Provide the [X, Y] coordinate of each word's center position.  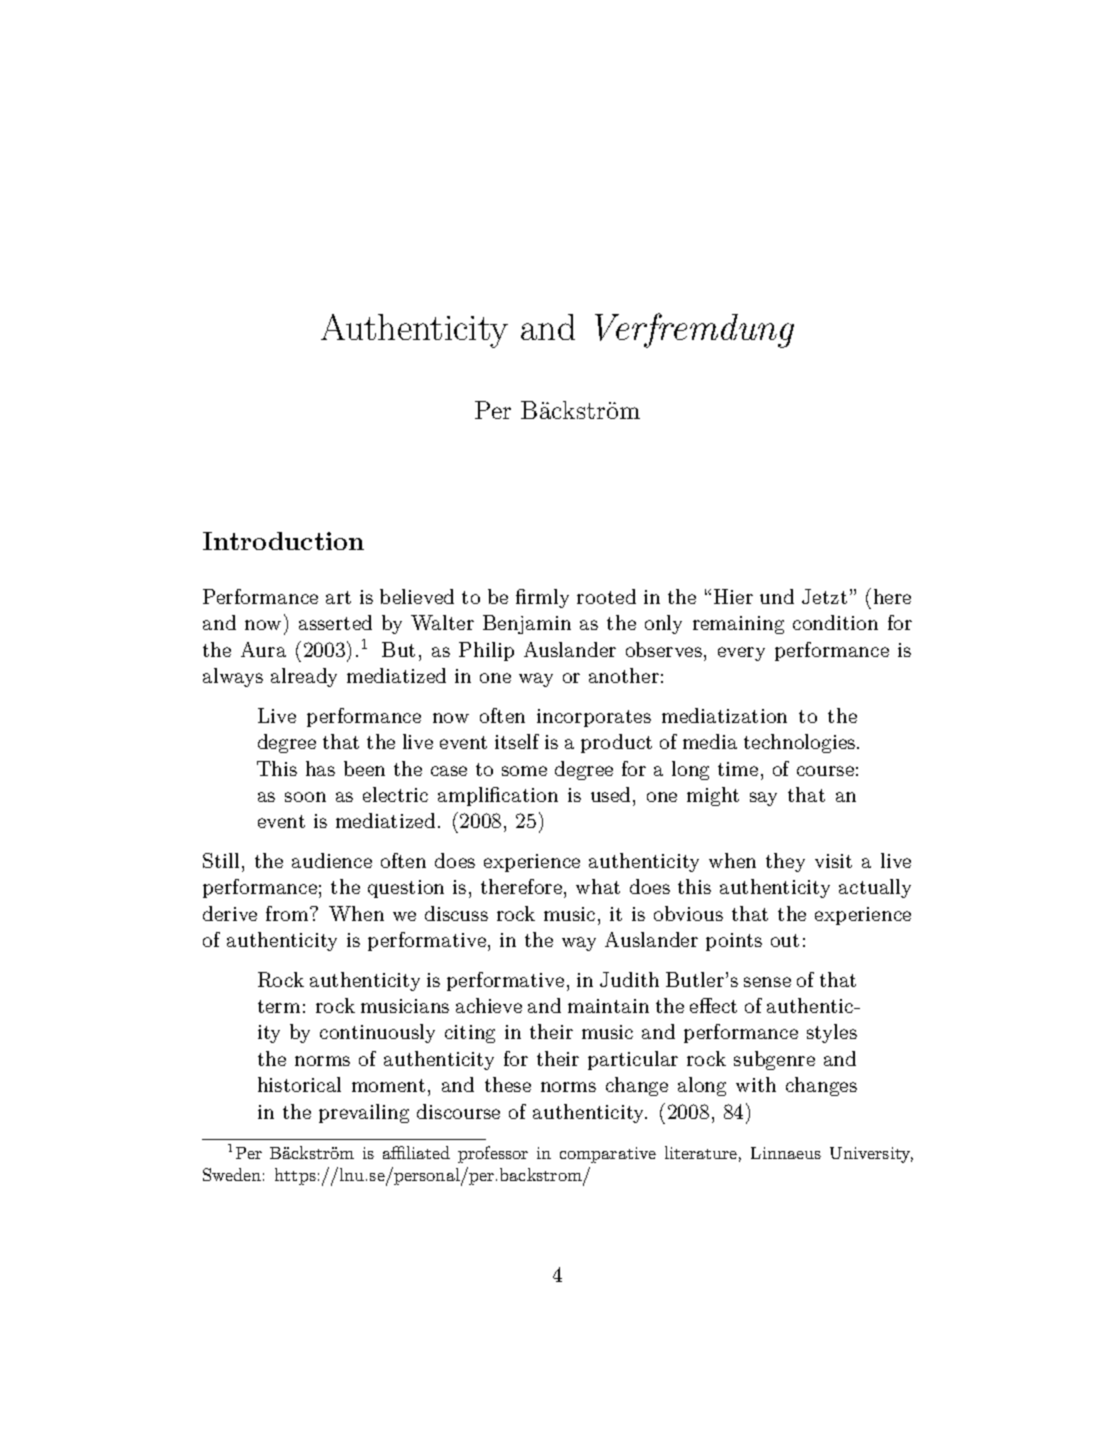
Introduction [283, 541]
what [598, 886]
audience [332, 860]
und [777, 596]
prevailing [364, 1113]
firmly [542, 598]
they [785, 862]
